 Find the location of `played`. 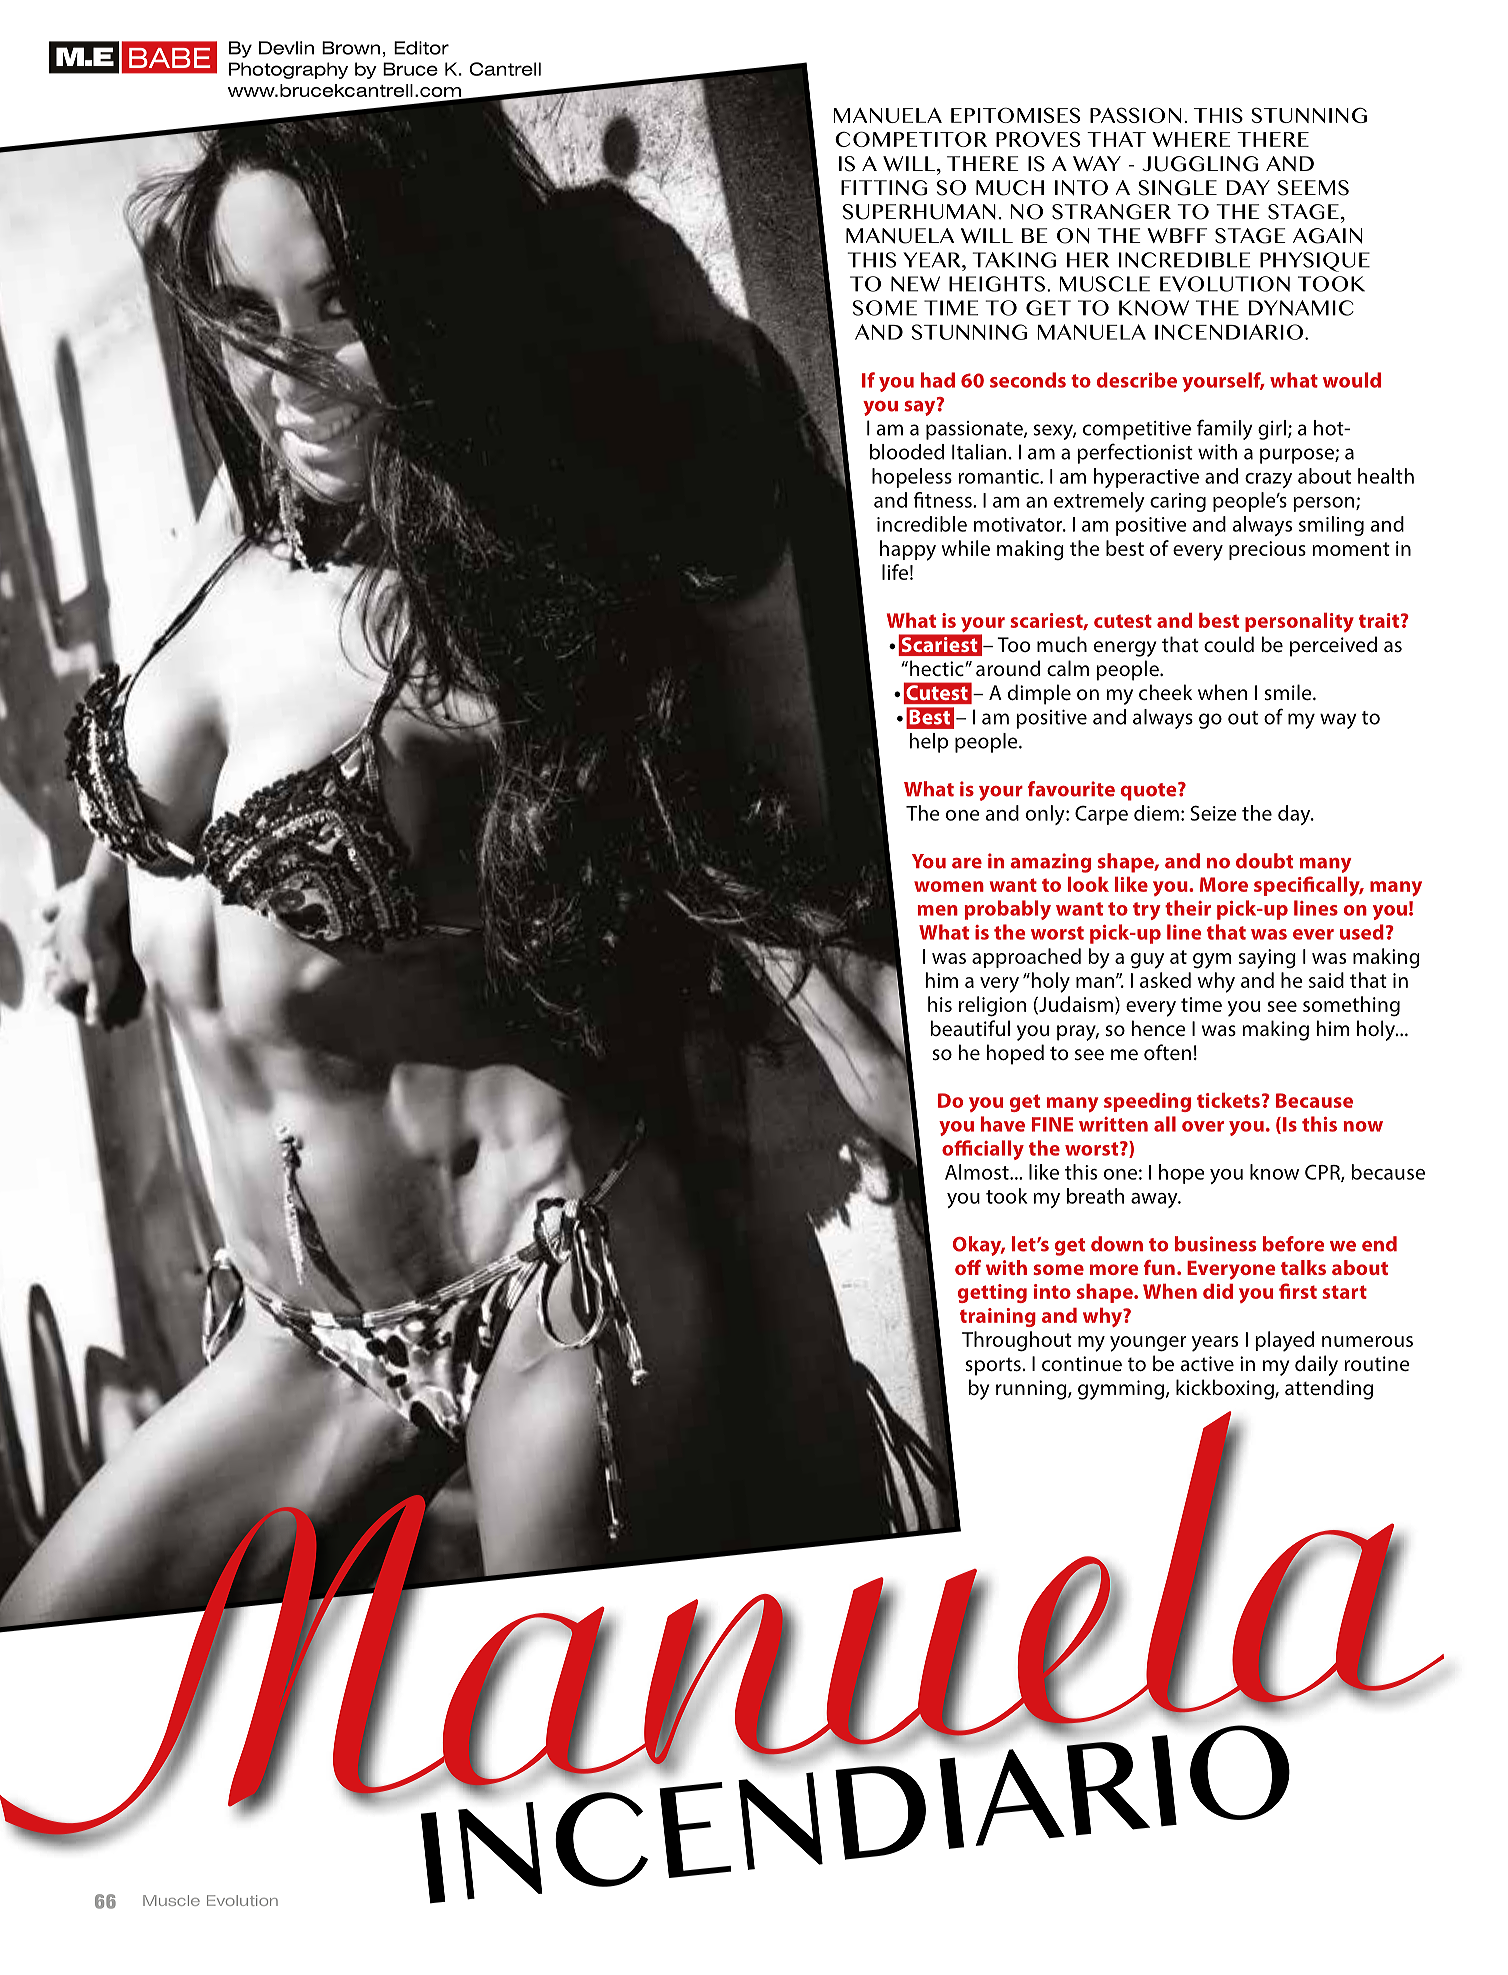

played is located at coordinates (1284, 1341).
